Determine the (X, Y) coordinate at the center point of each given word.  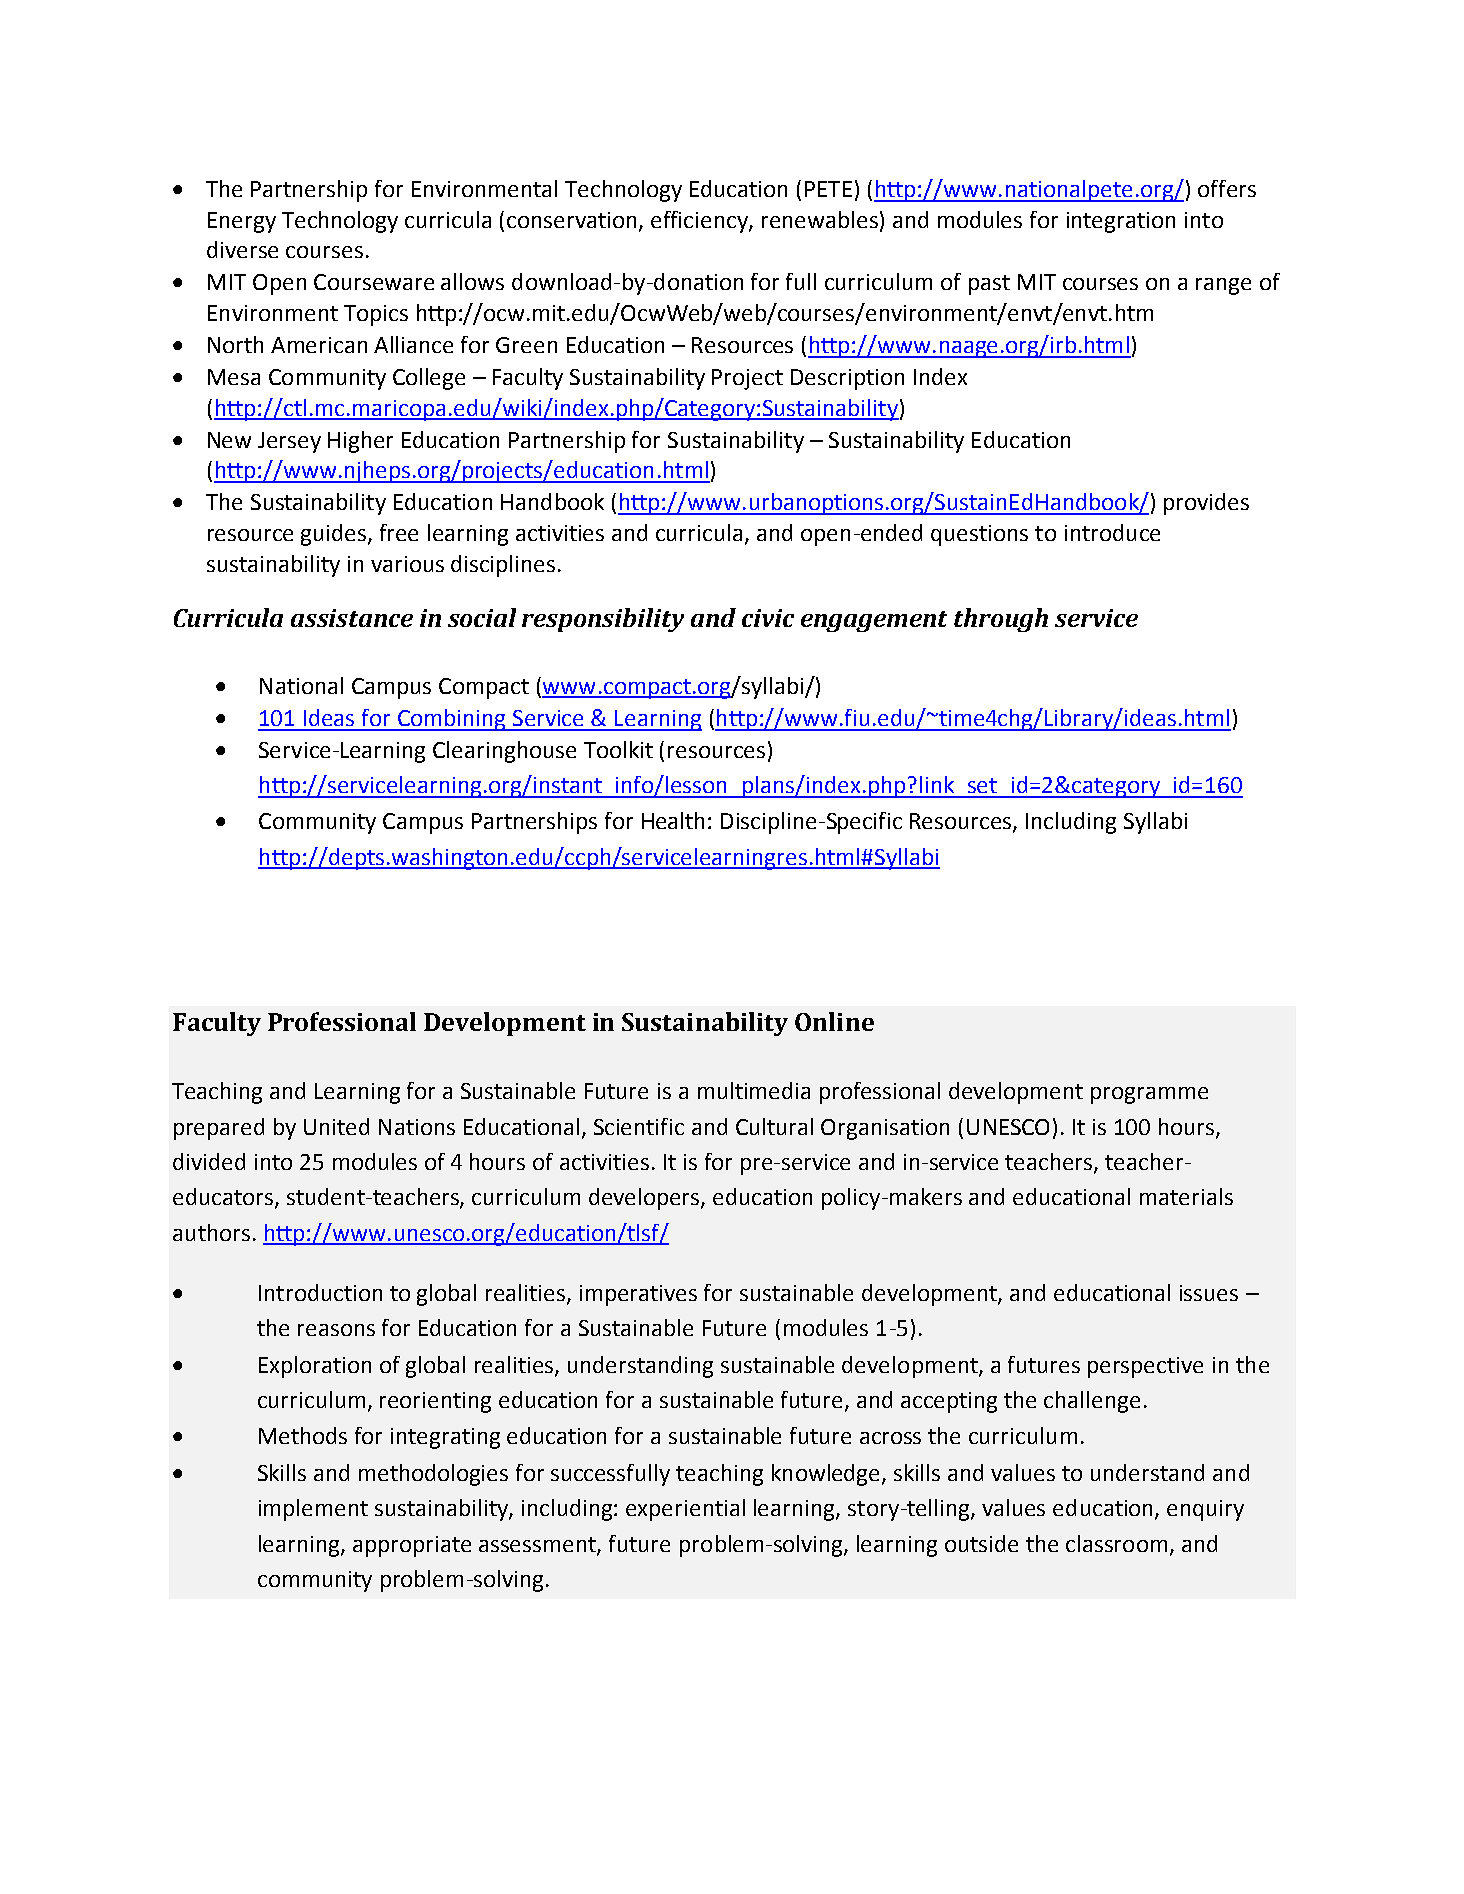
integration (1121, 222)
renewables (820, 219)
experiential (685, 1510)
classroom (1116, 1543)
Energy (242, 222)
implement (313, 1510)
